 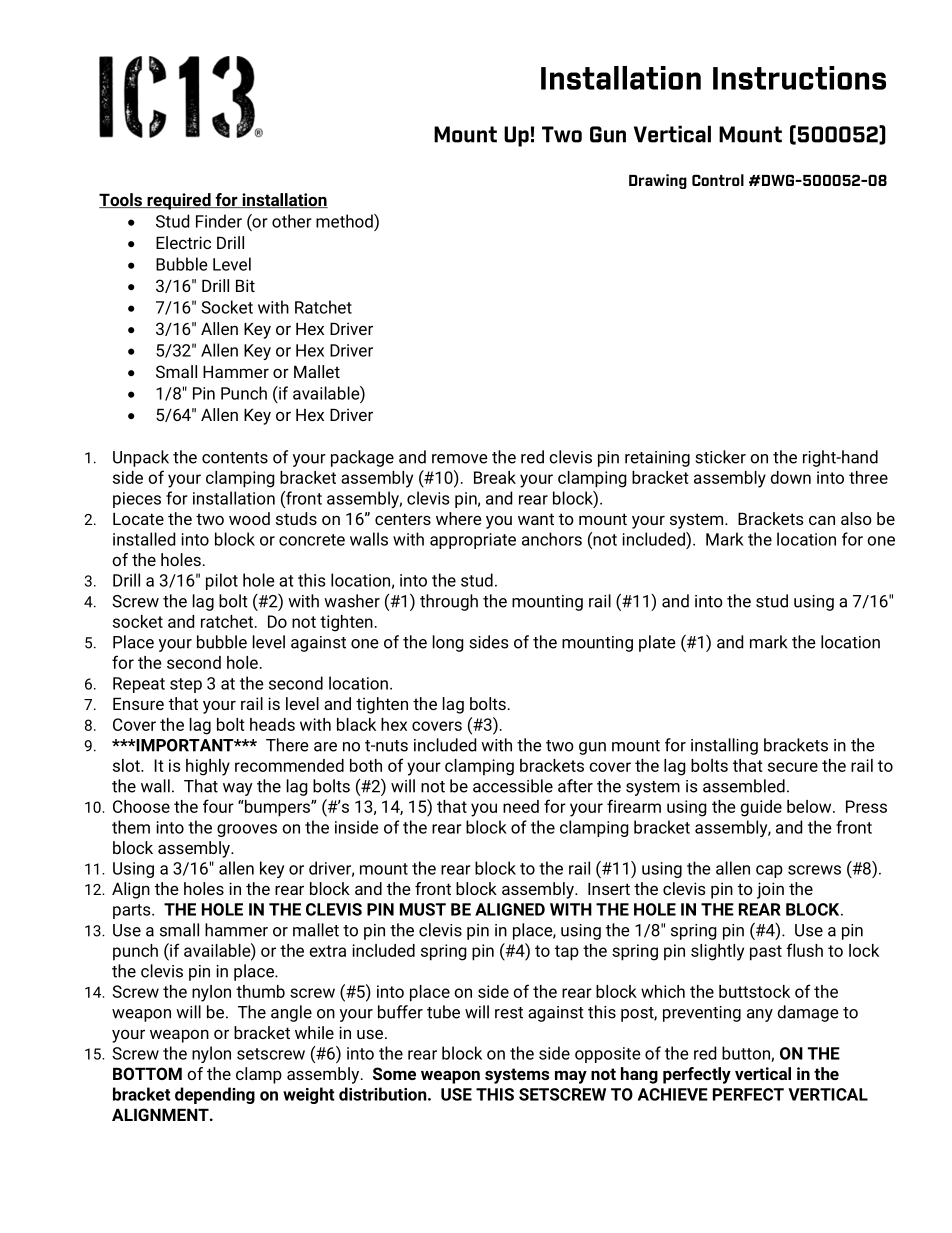 What do you see at coordinates (222, 581) in the document?
I see `pilot` at bounding box center [222, 581].
